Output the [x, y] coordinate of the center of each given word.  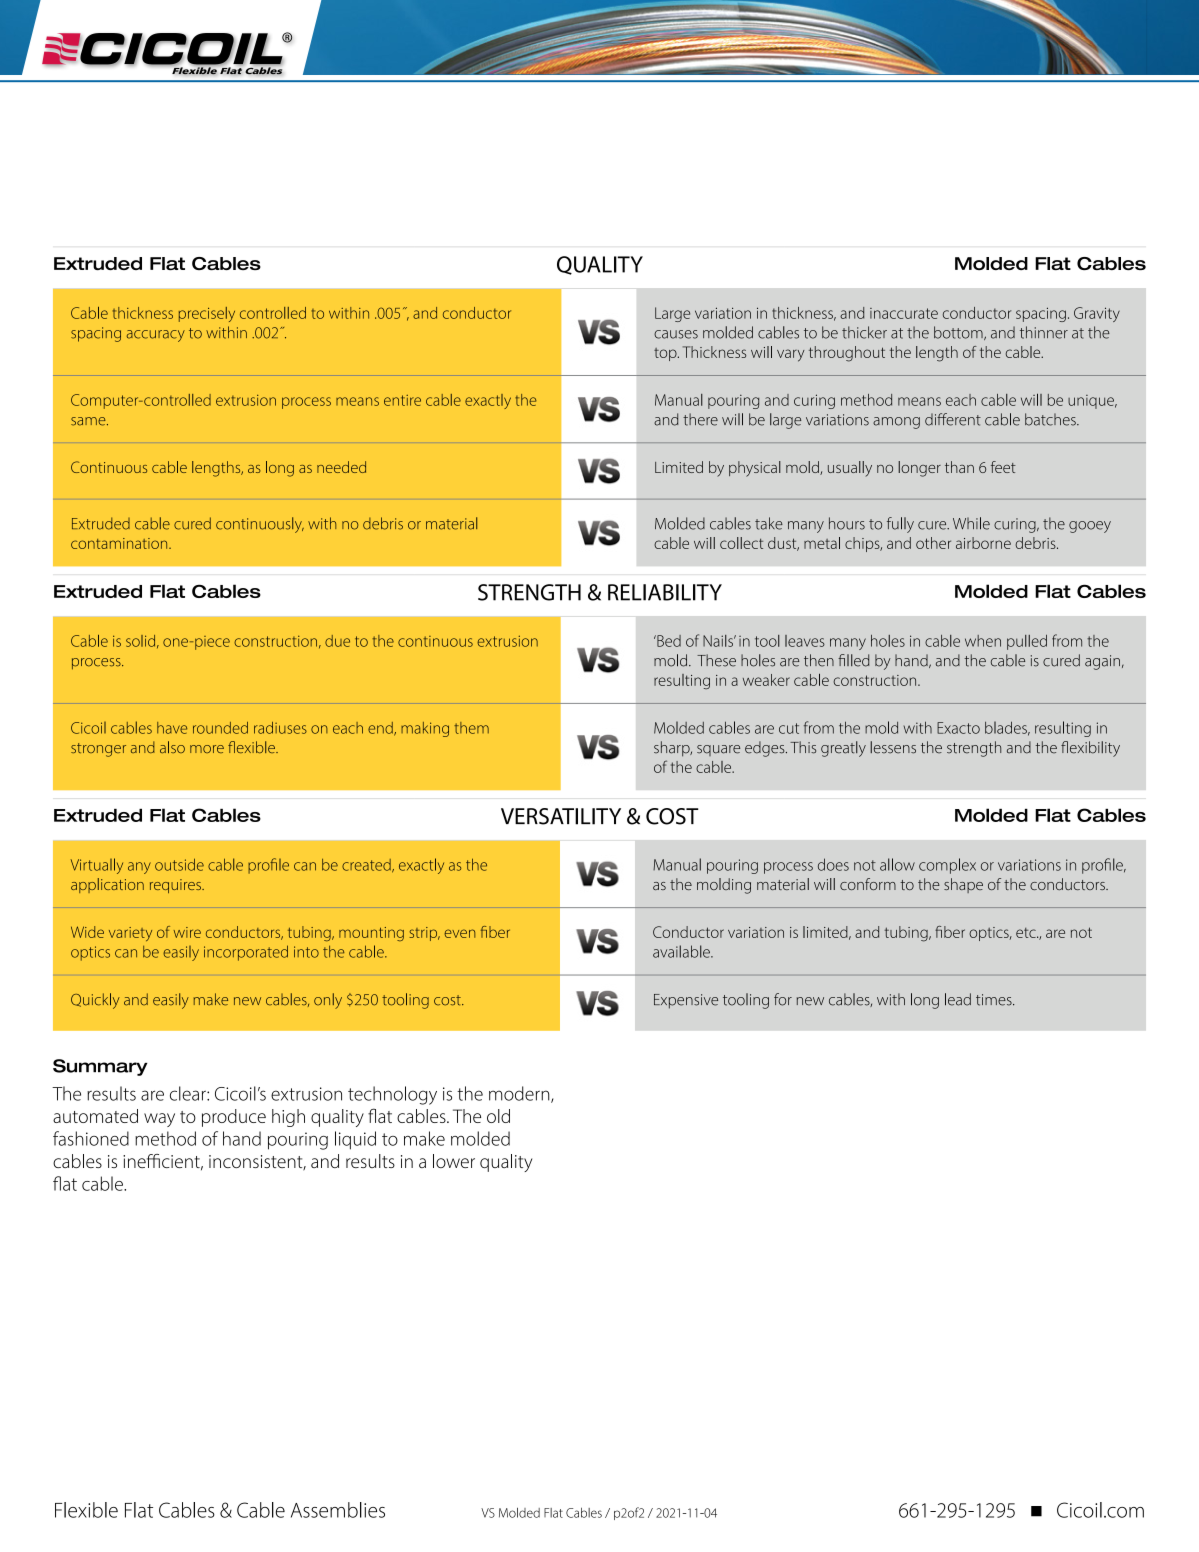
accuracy [156, 336]
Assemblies [338, 1510]
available [682, 951]
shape [963, 885]
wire [187, 932]
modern [520, 1094]
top [666, 354]
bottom [959, 333]
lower [454, 1161]
